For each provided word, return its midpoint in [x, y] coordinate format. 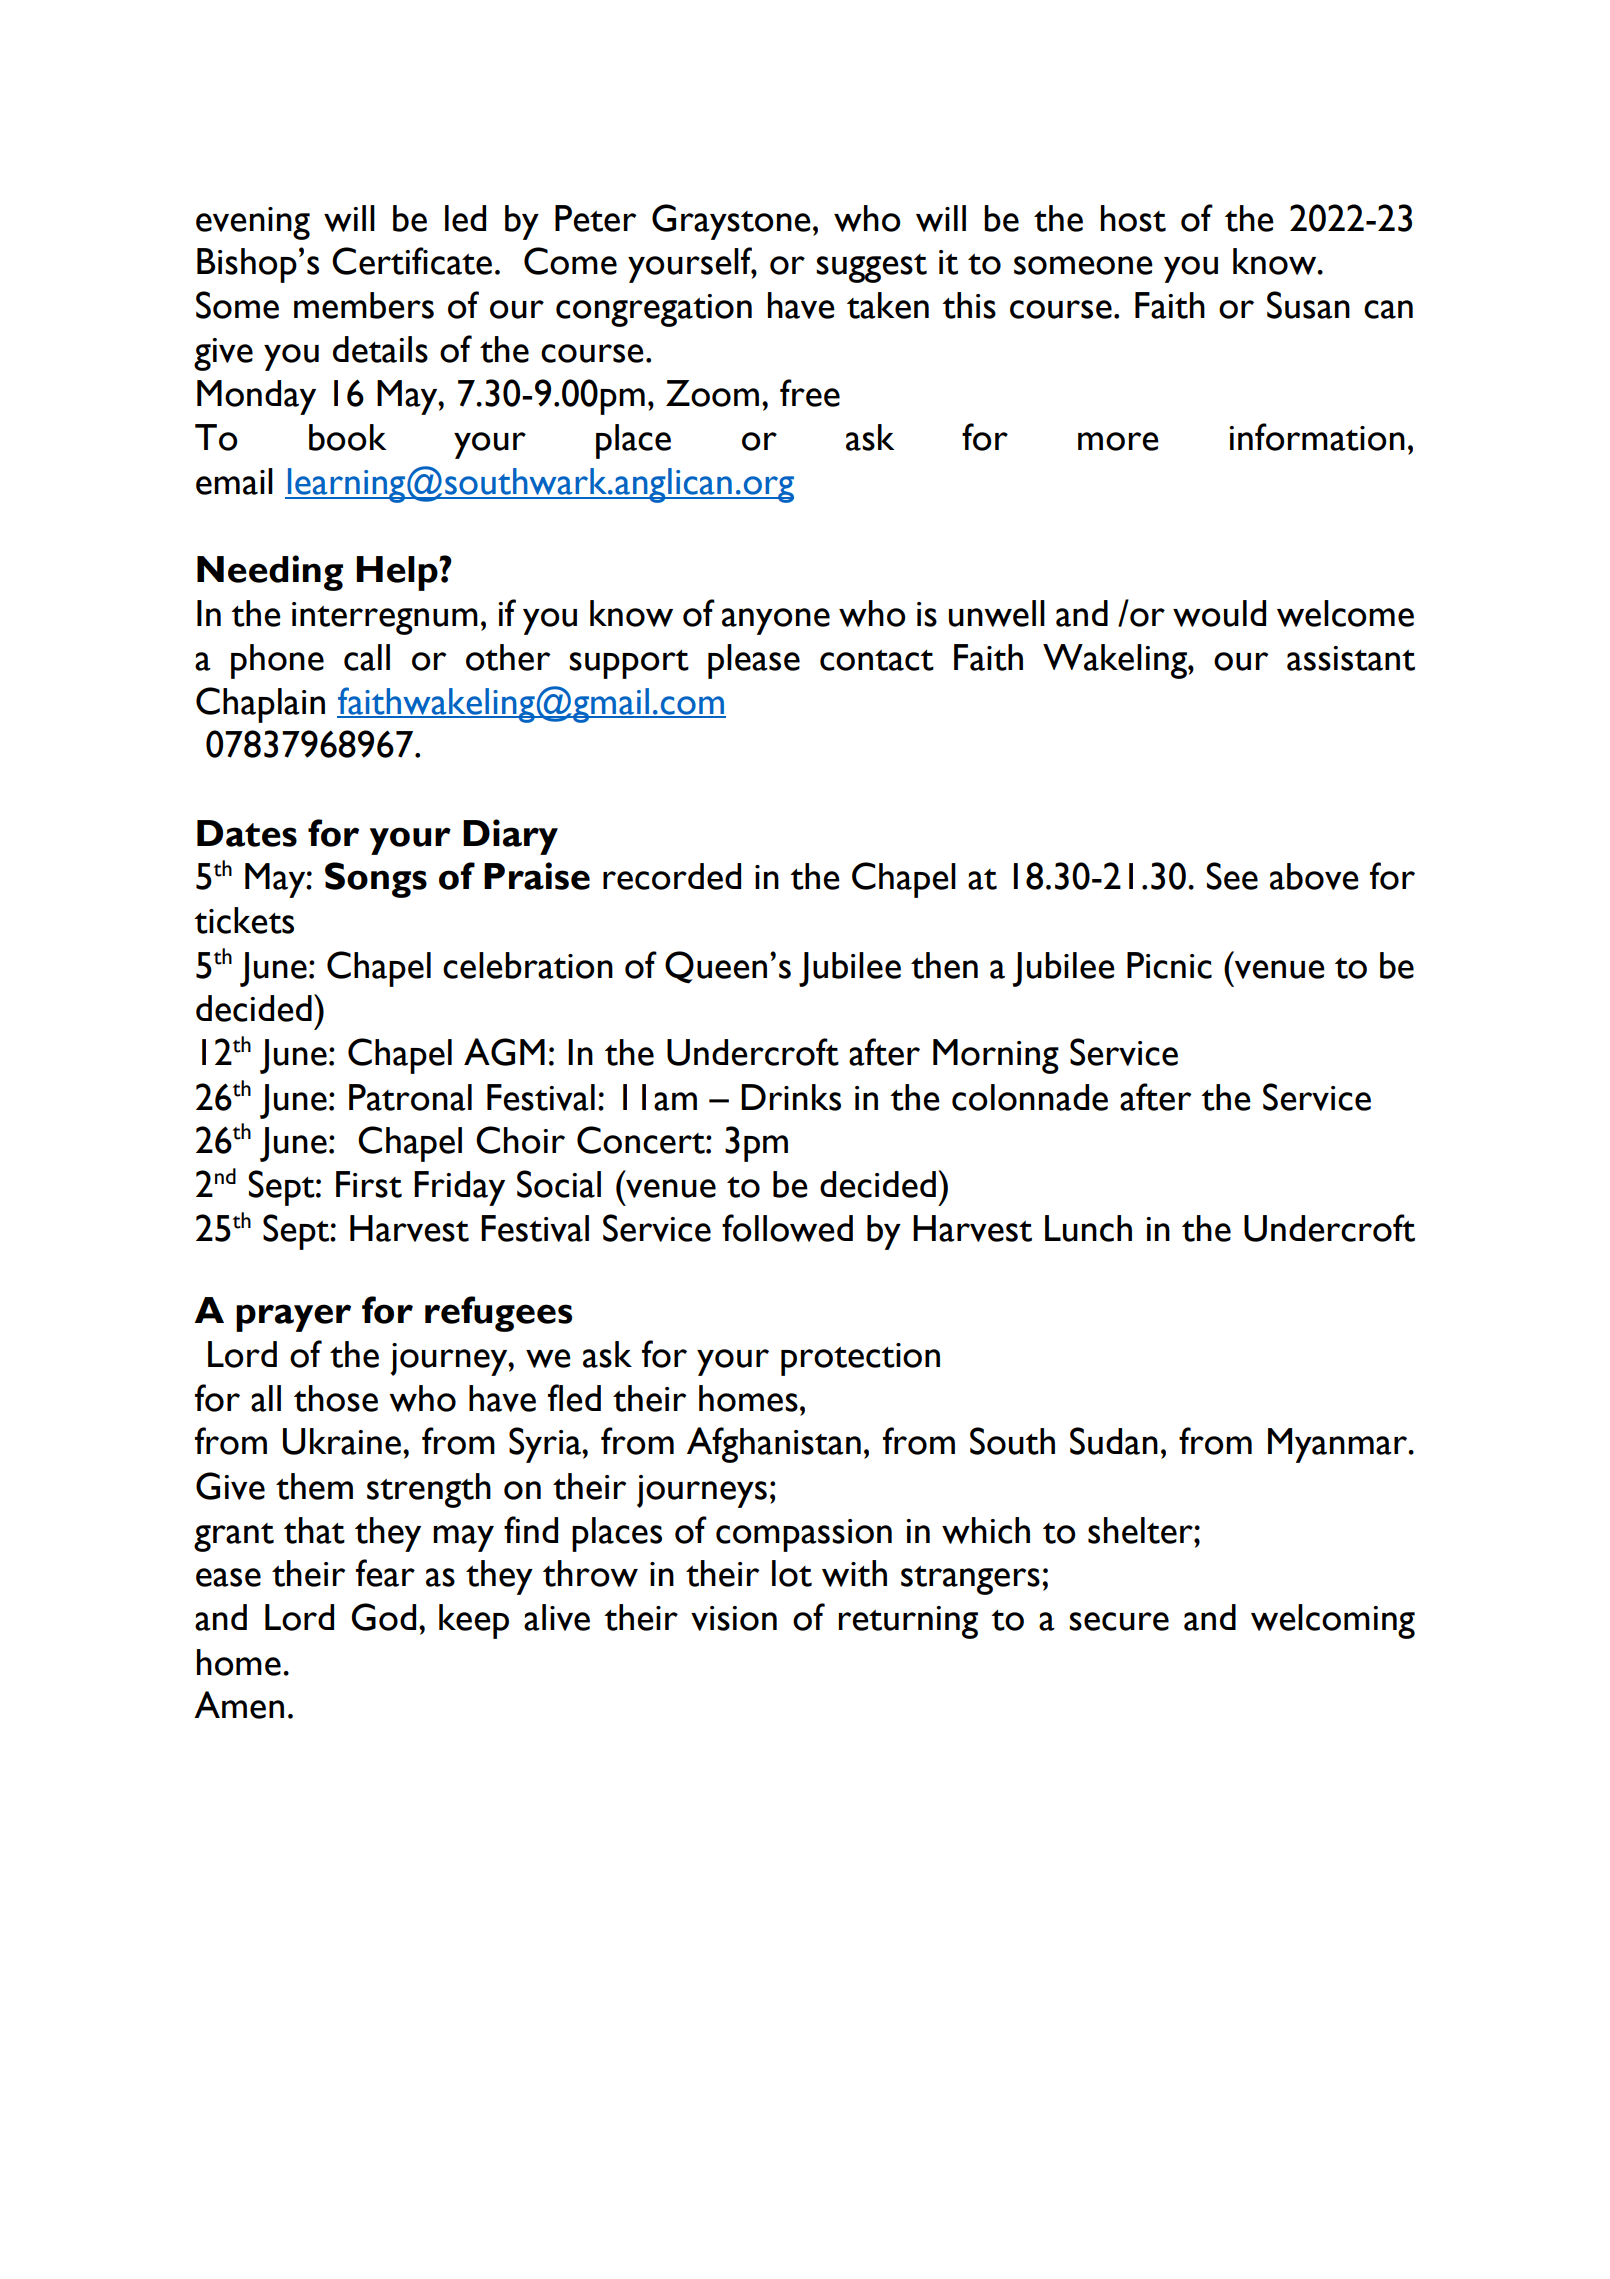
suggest [871, 268]
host [1133, 218]
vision [734, 1618]
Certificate [412, 261]
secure [1119, 1621]
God [383, 1617]
